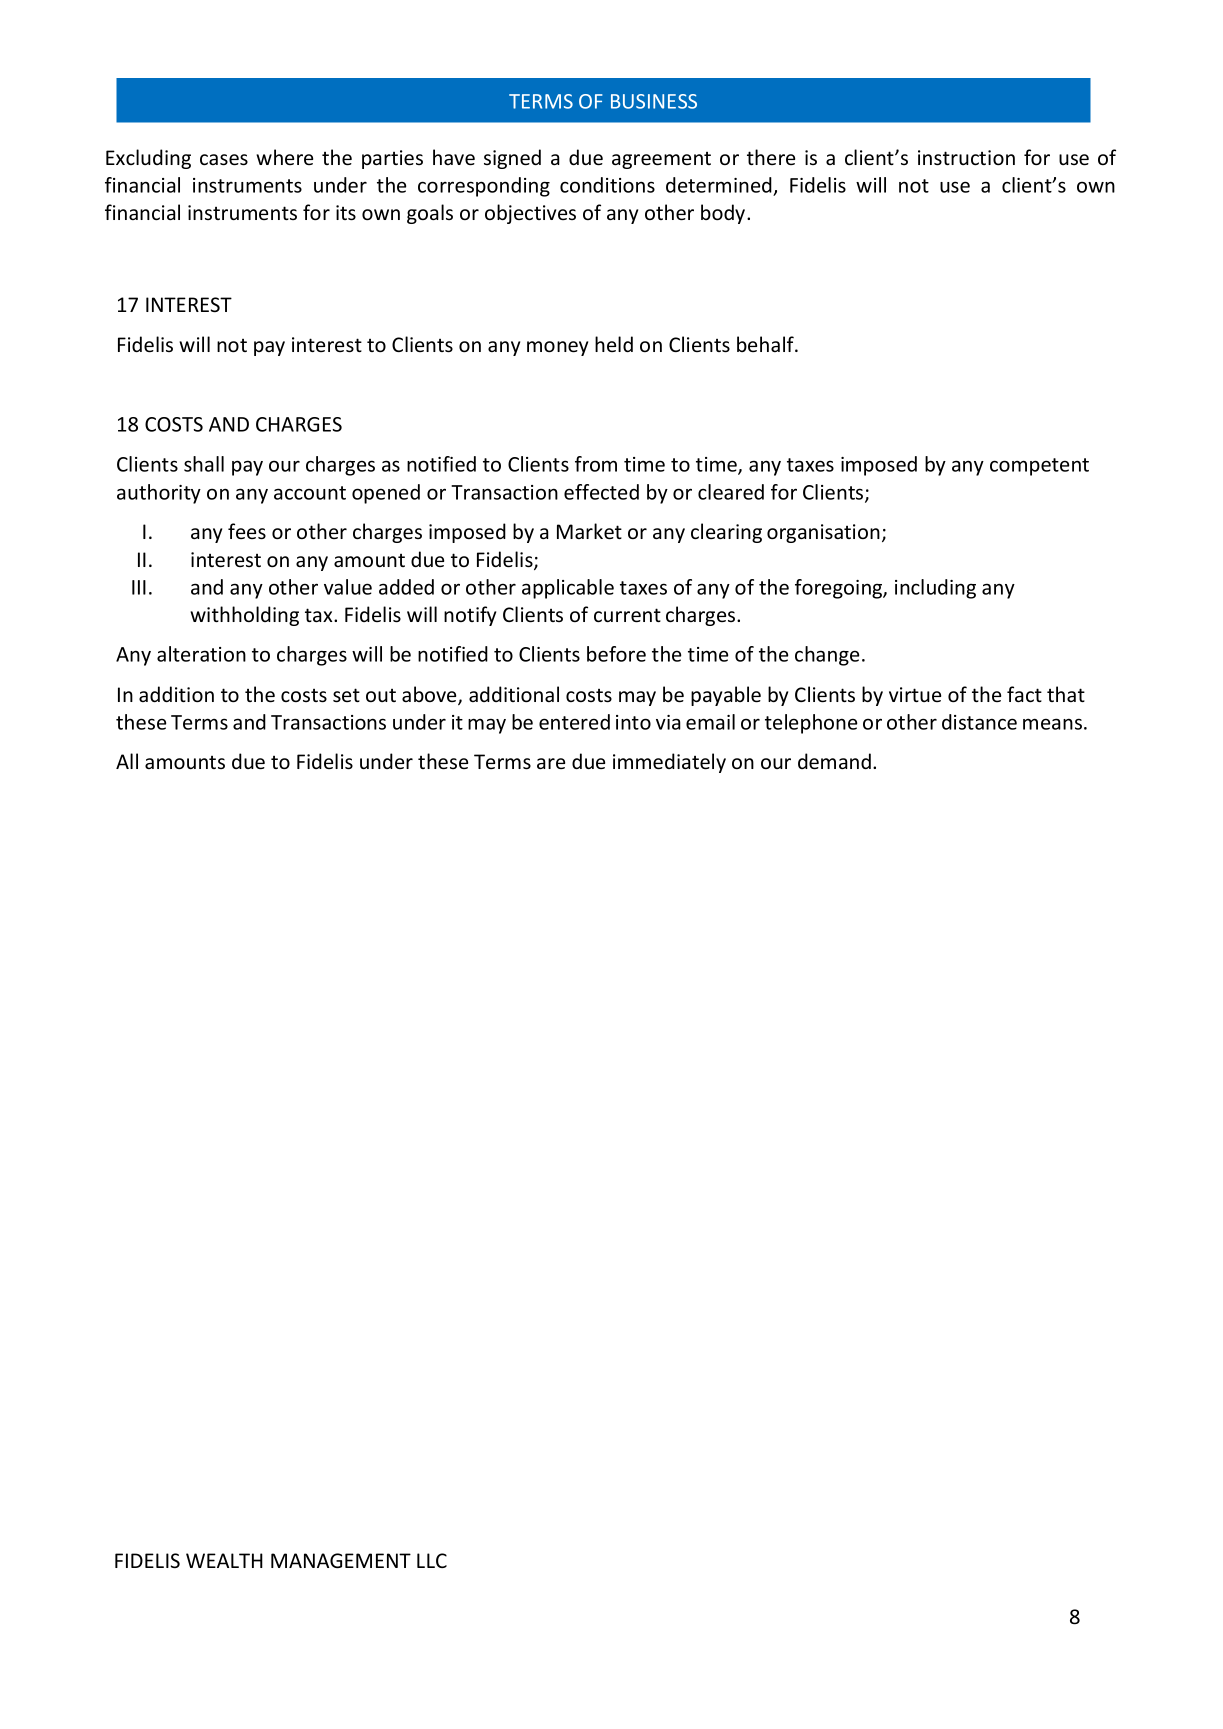  What do you see at coordinates (979, 722) in the screenshot?
I see `distance` at bounding box center [979, 722].
